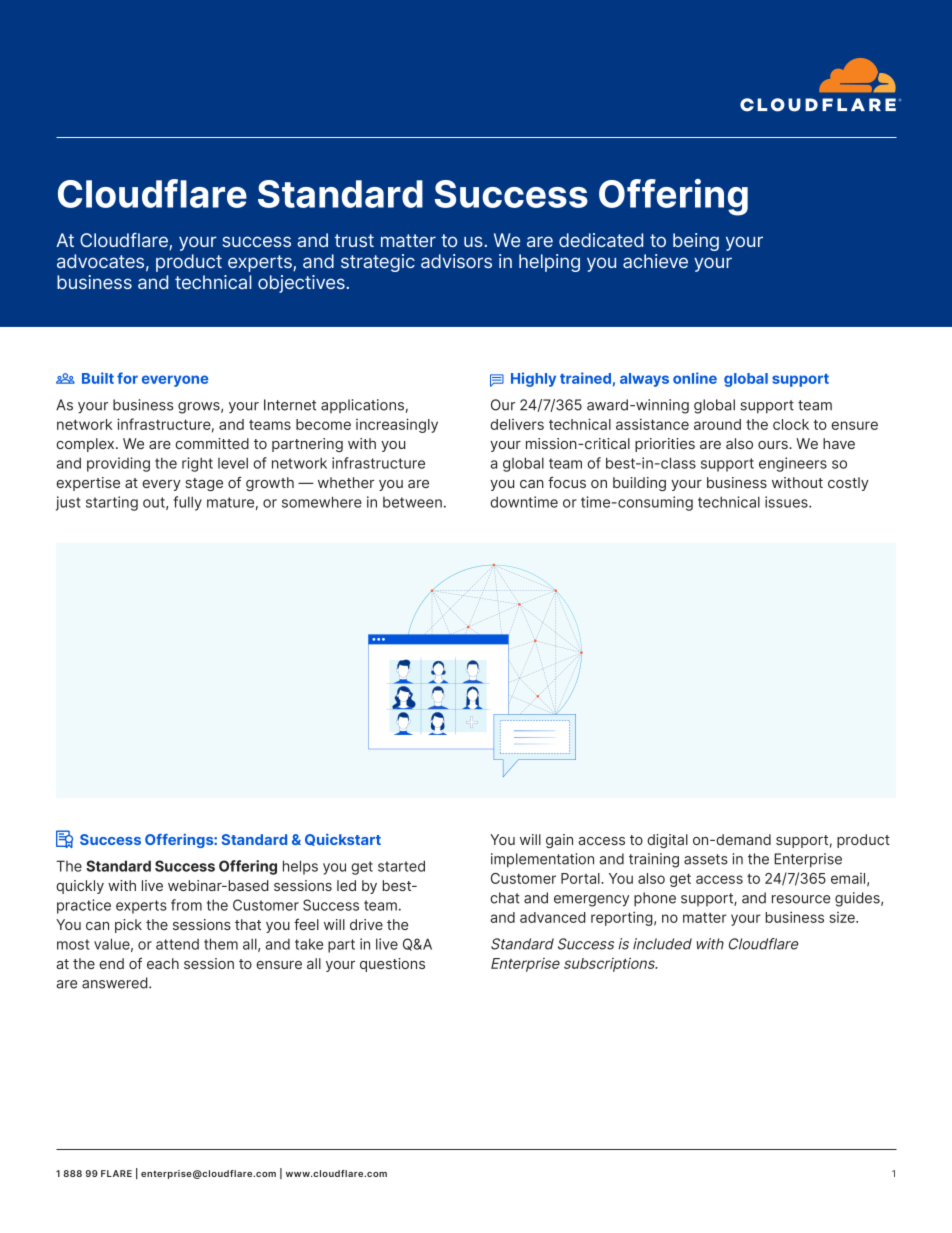 This screenshot has width=952, height=1233. I want to click on advisors, so click(456, 261).
